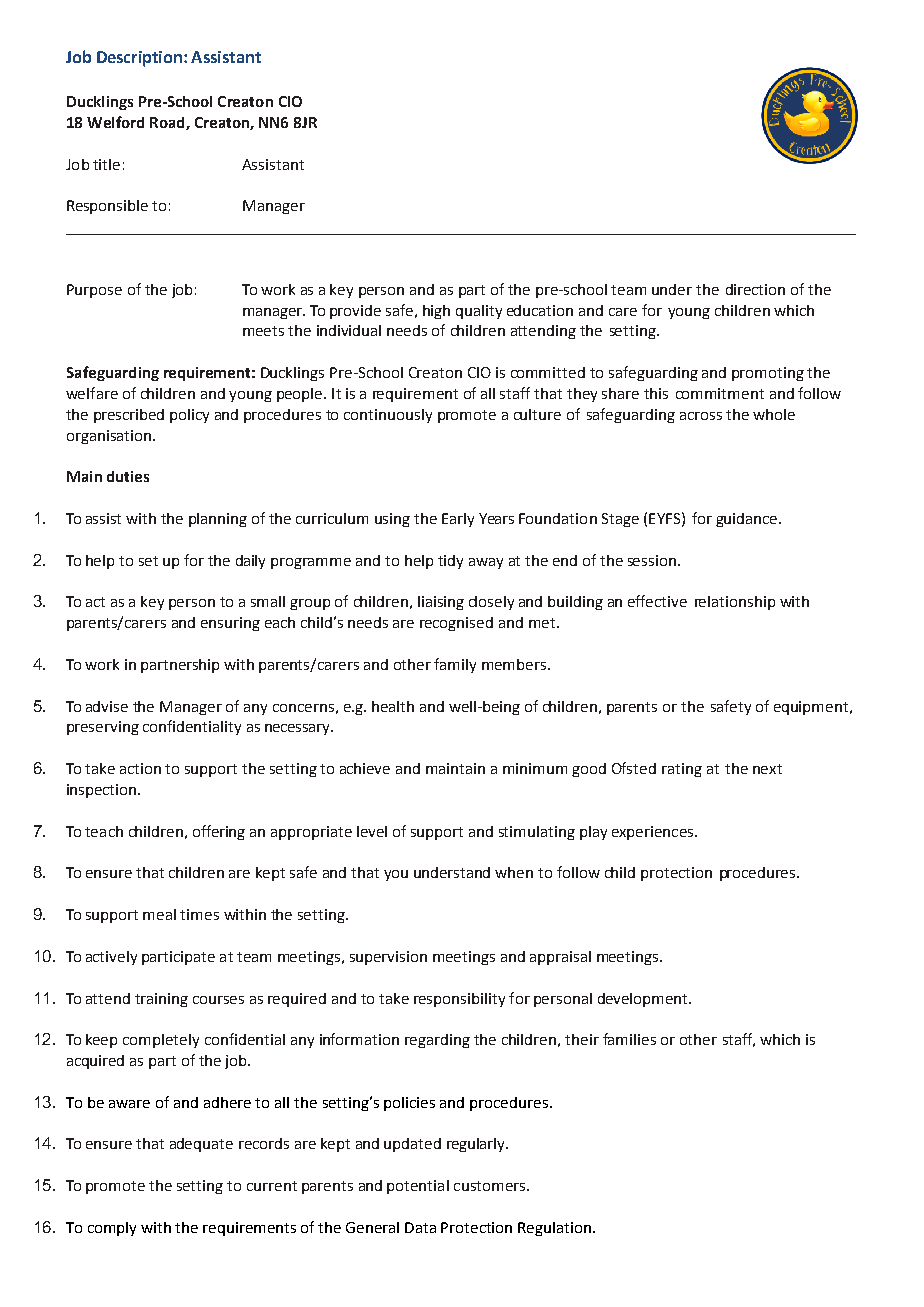 This image has height=1307, width=924. Describe the element at coordinates (168, 123) in the image. I see `Road` at that location.
